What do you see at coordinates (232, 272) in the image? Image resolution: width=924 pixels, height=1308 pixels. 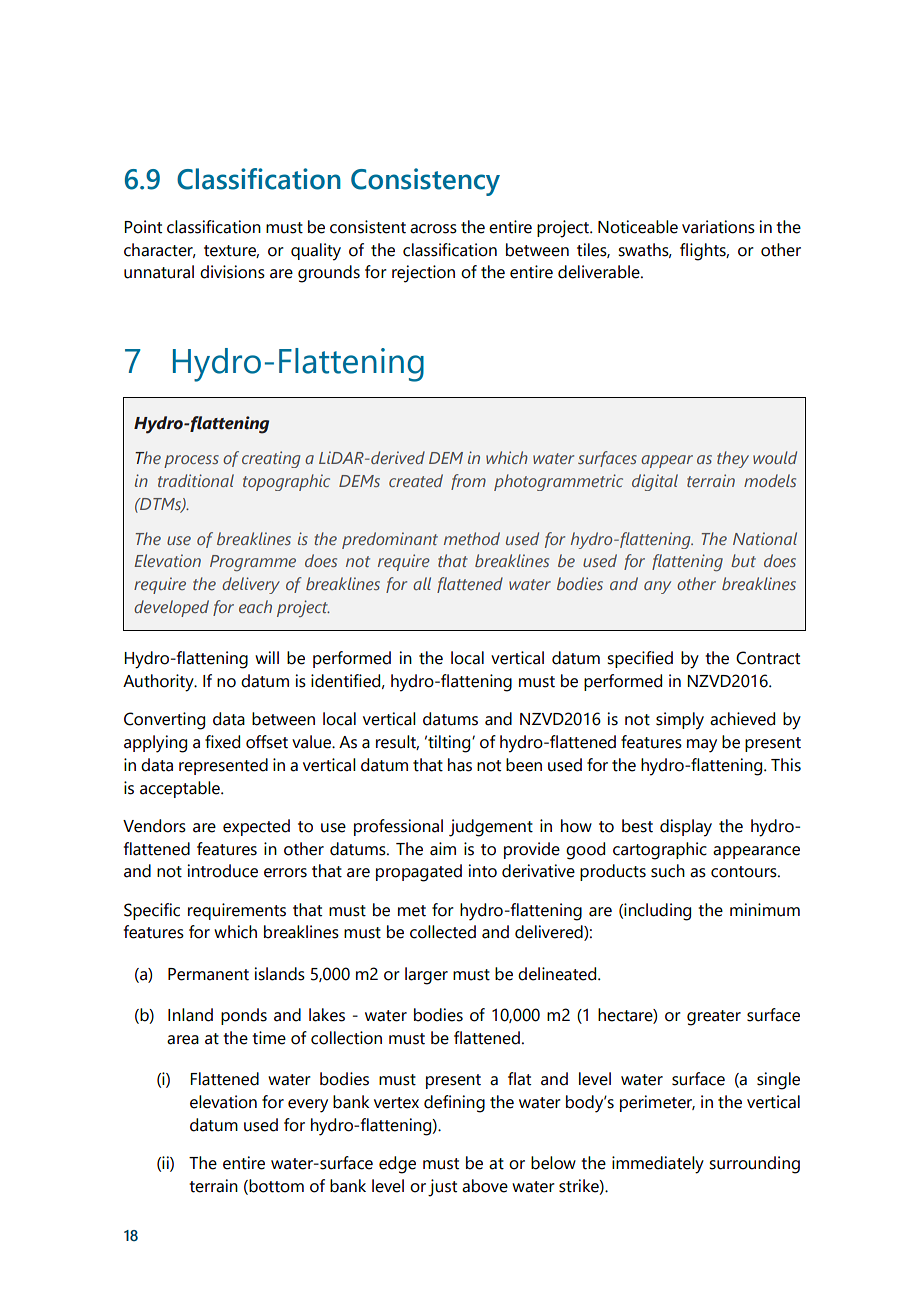 I see `divisions` at bounding box center [232, 272].
